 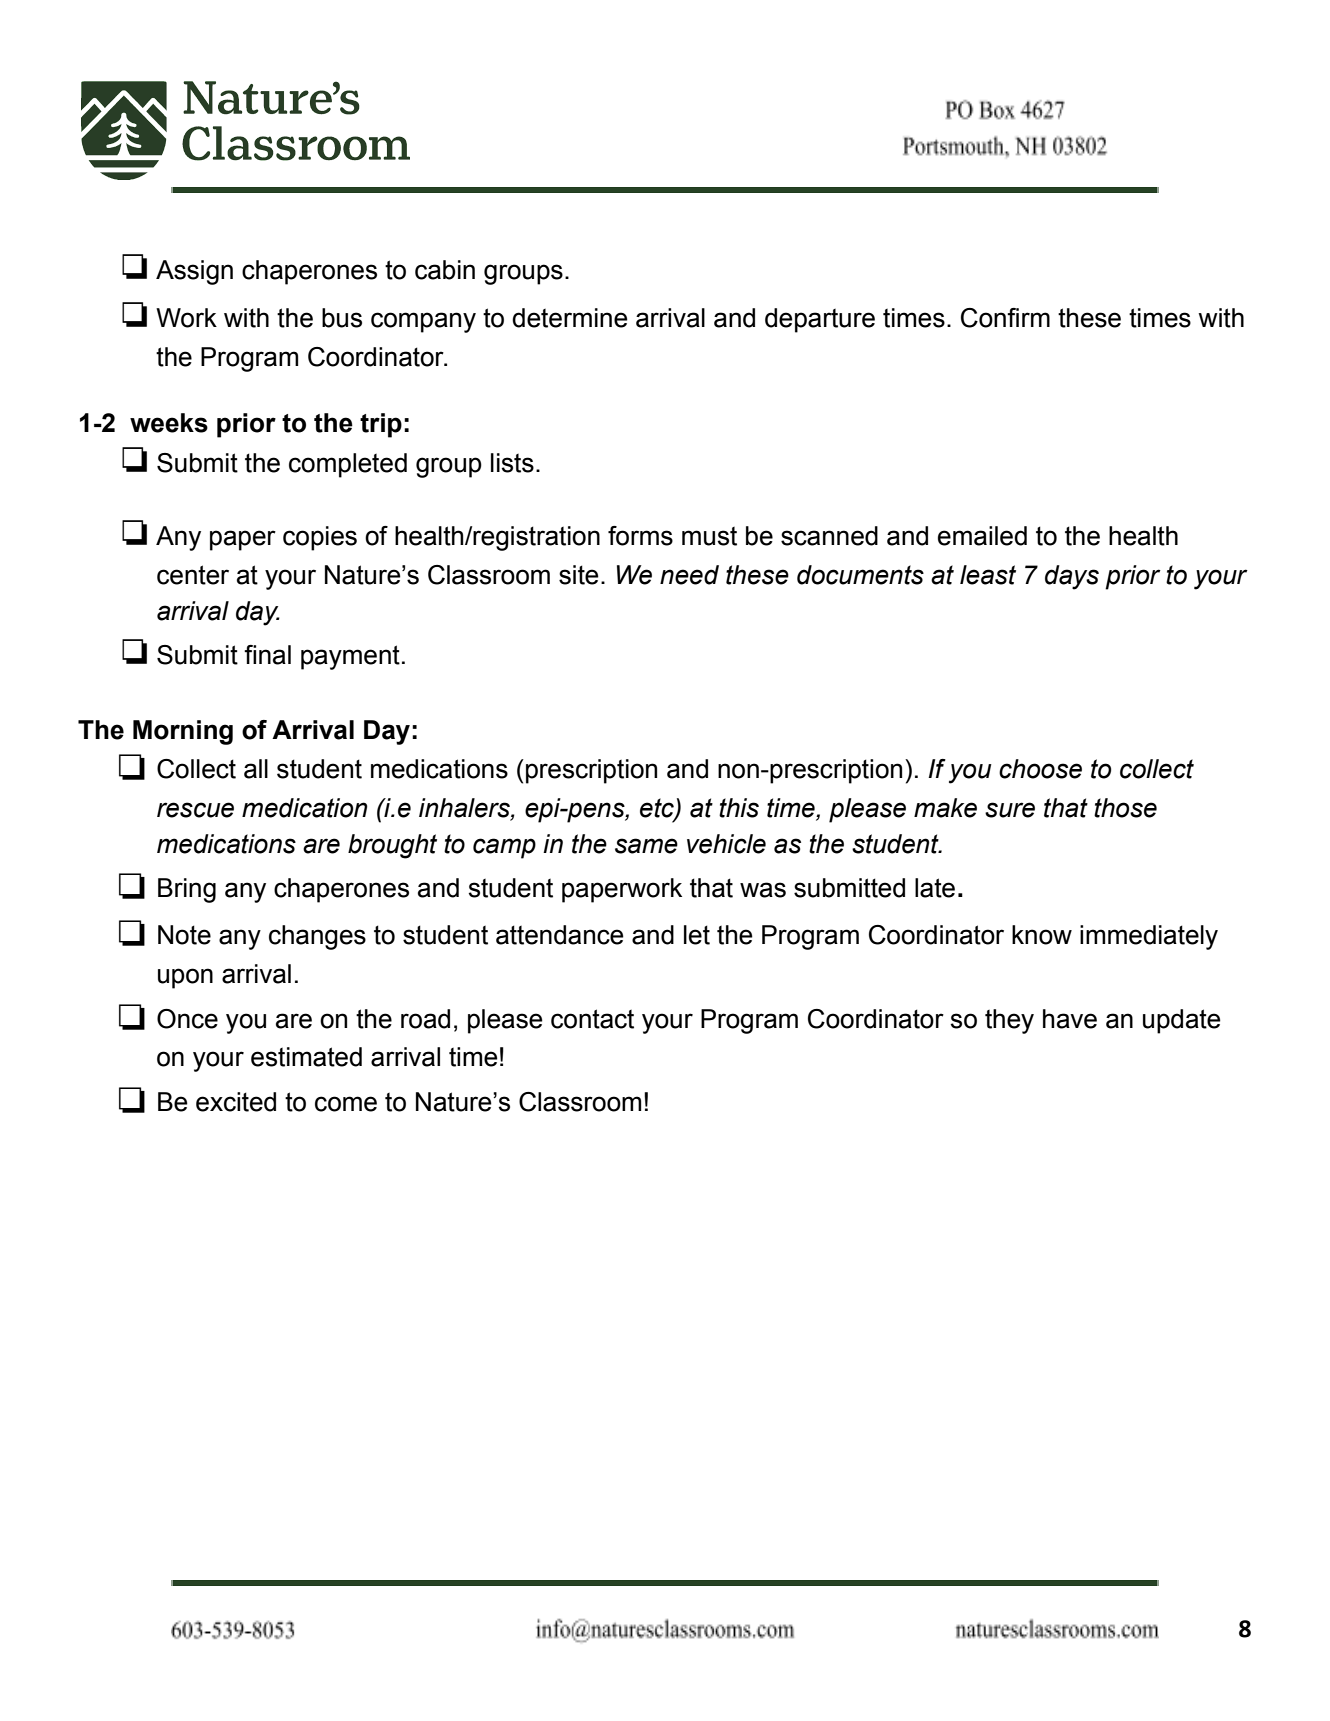 What do you see at coordinates (570, 318) in the image?
I see `determine` at bounding box center [570, 318].
